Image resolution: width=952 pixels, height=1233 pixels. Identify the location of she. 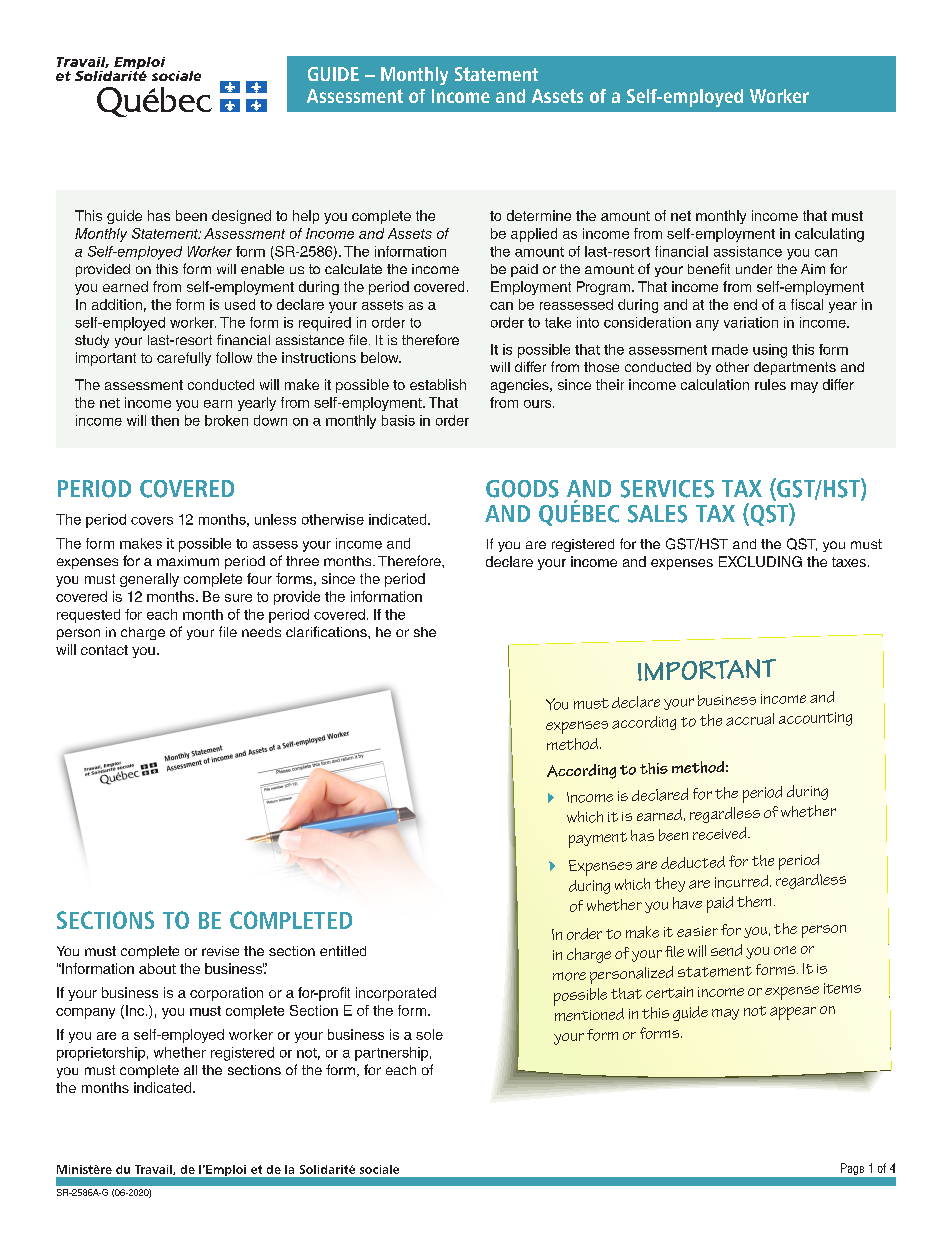
(425, 632).
